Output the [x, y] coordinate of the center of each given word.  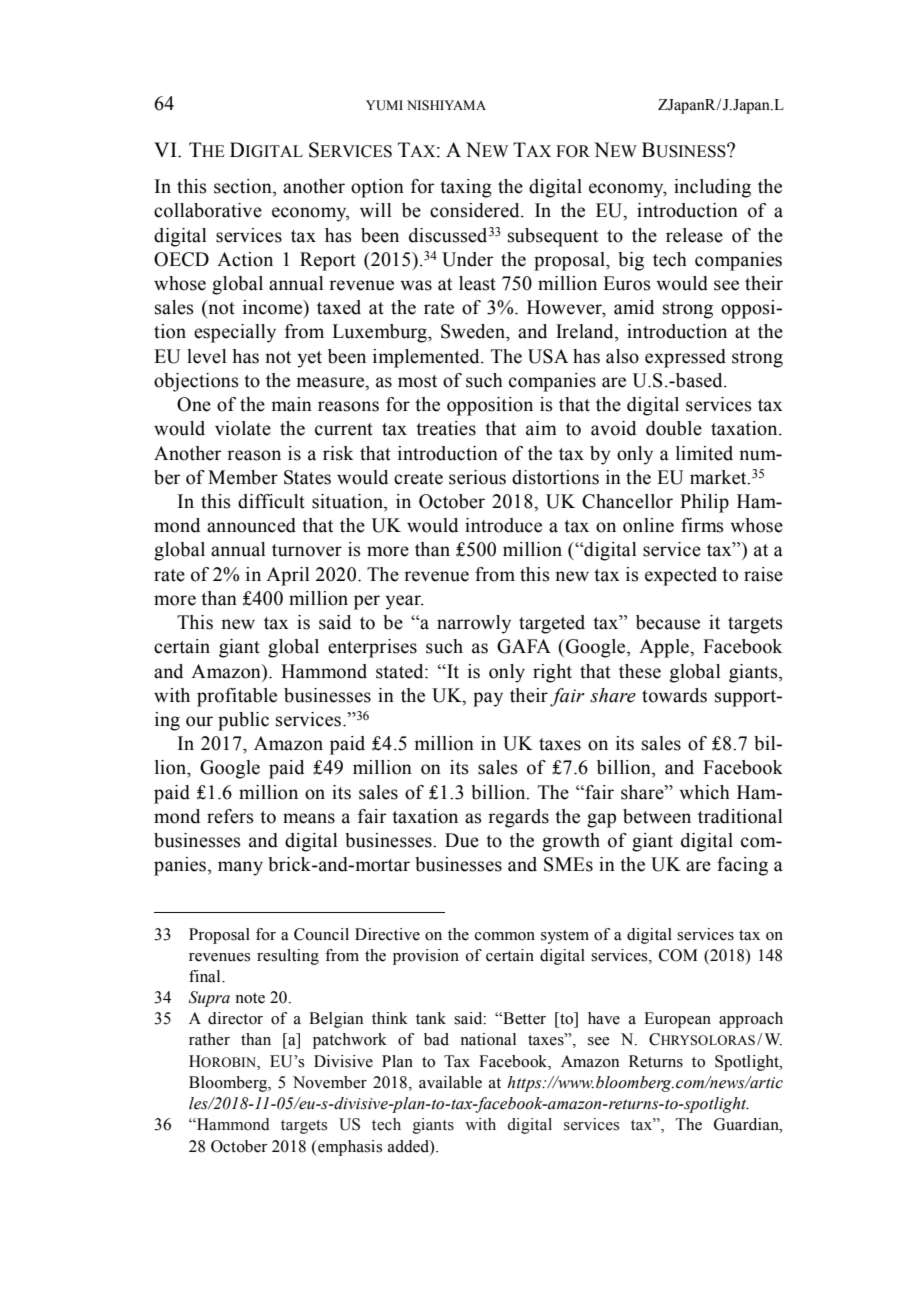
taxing [466, 188]
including [712, 188]
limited [704, 453]
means [309, 818]
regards [518, 818]
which [704, 792]
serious [477, 477]
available [450, 1082]
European [677, 1020]
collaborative [208, 210]
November [330, 1082]
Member [243, 477]
